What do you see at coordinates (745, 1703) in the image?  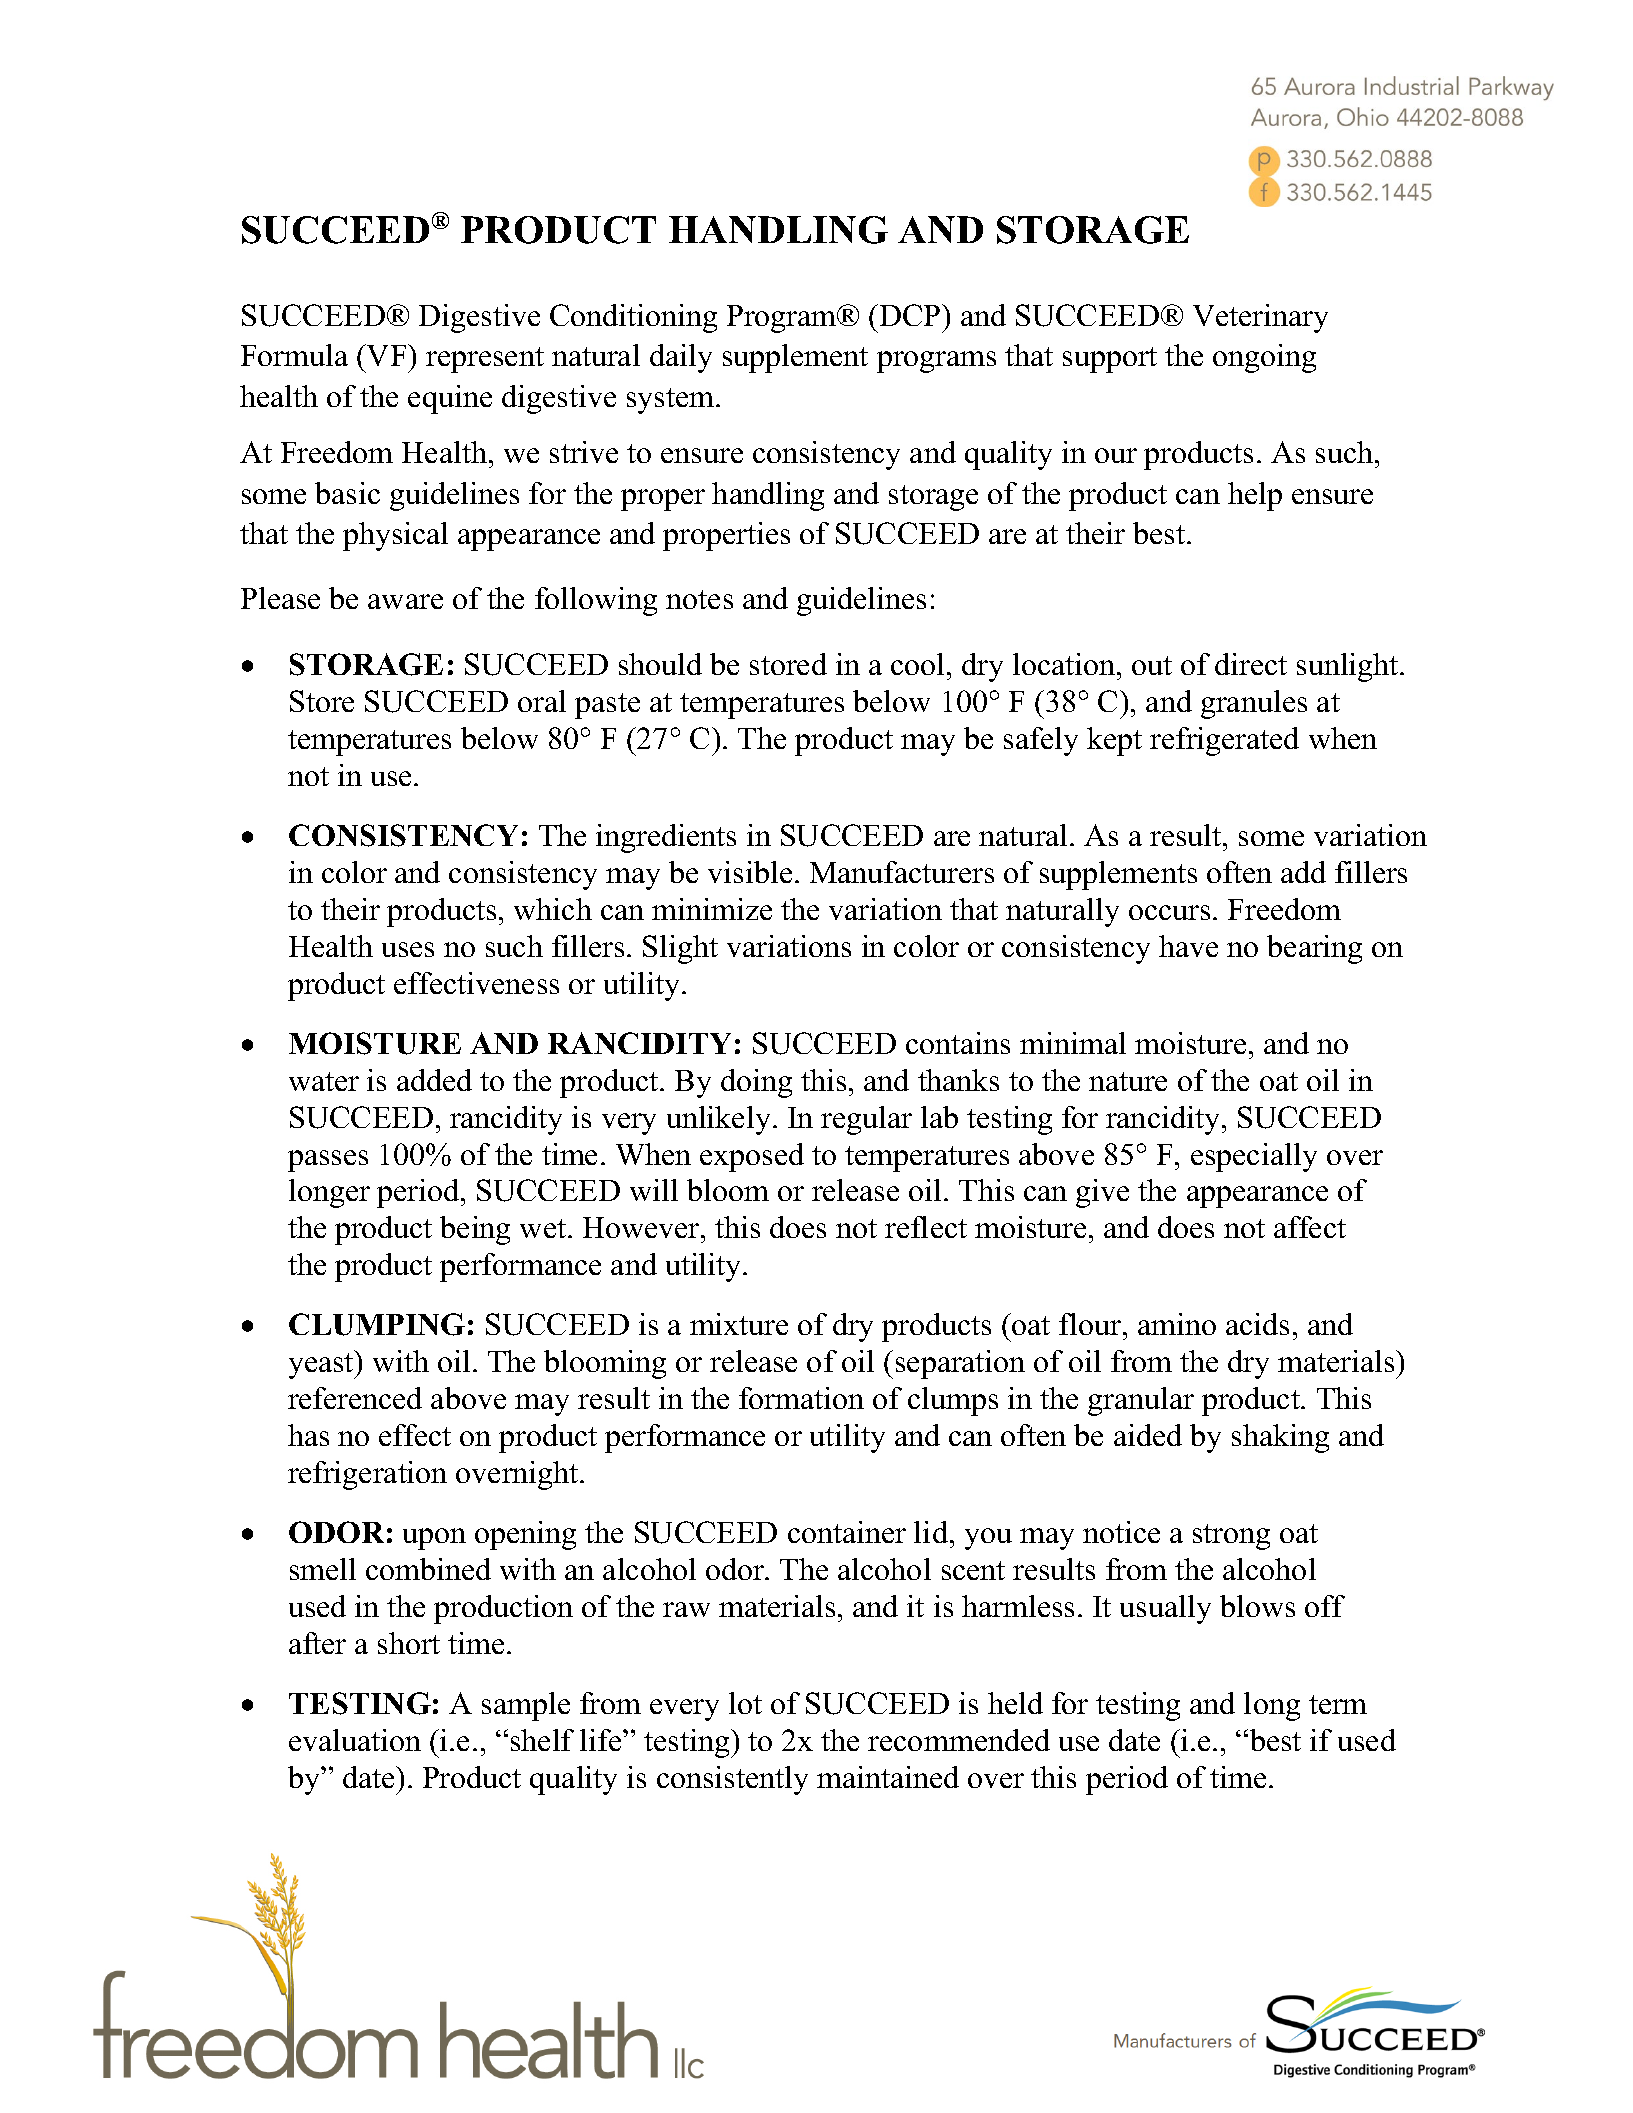 I see `lot` at bounding box center [745, 1703].
